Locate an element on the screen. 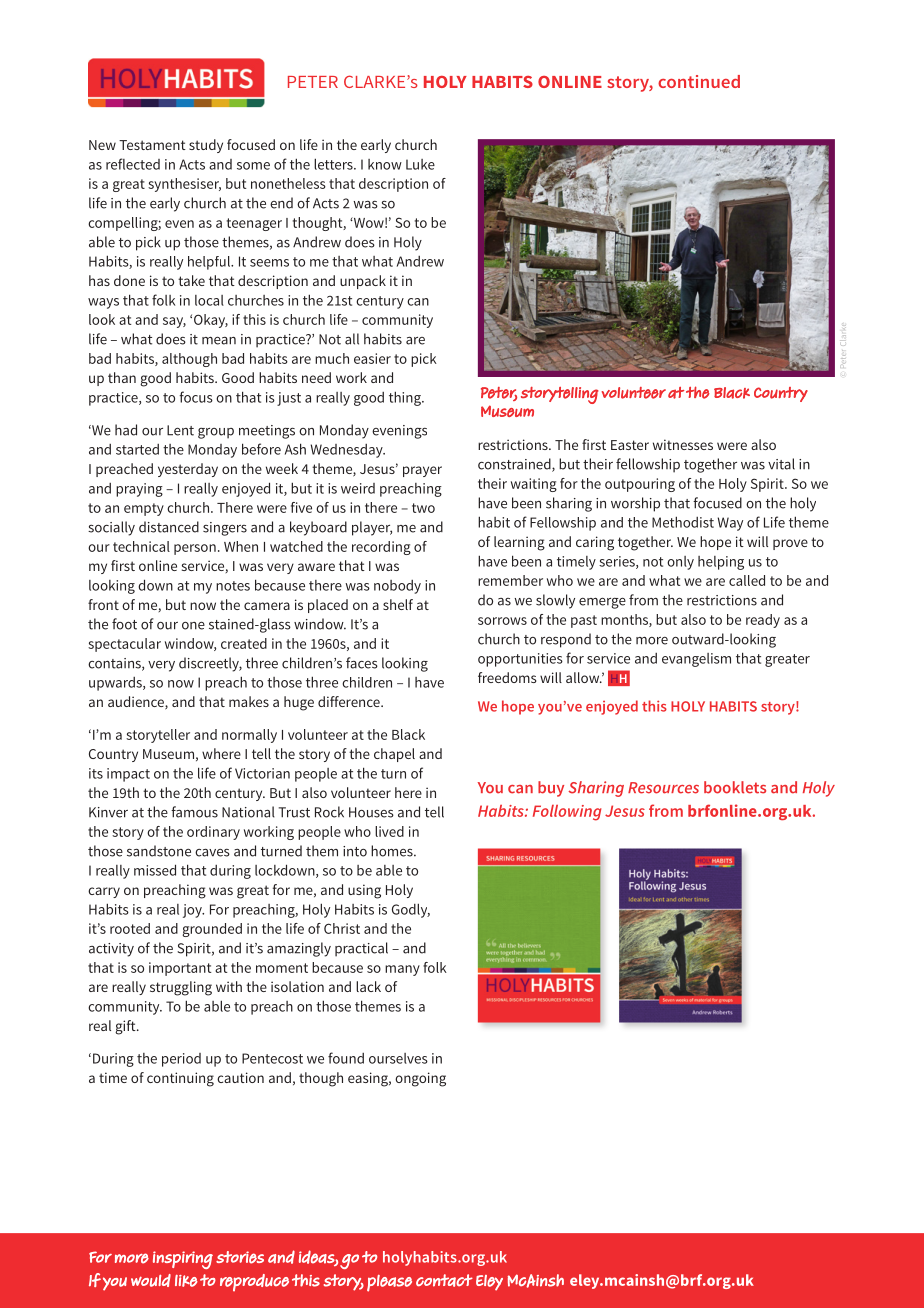  study is located at coordinates (206, 146).
